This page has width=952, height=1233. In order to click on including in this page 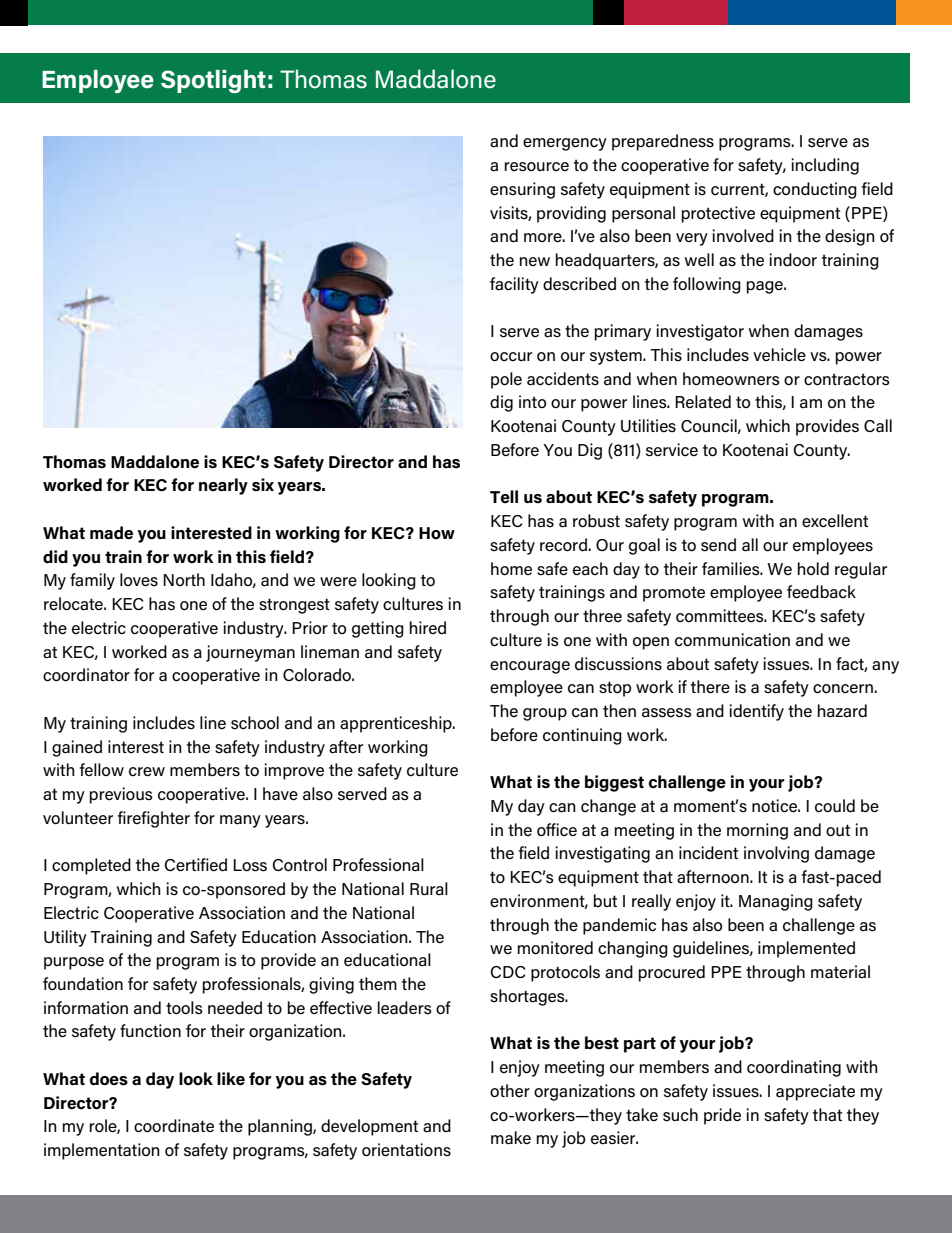, I will do `click(825, 166)`.
